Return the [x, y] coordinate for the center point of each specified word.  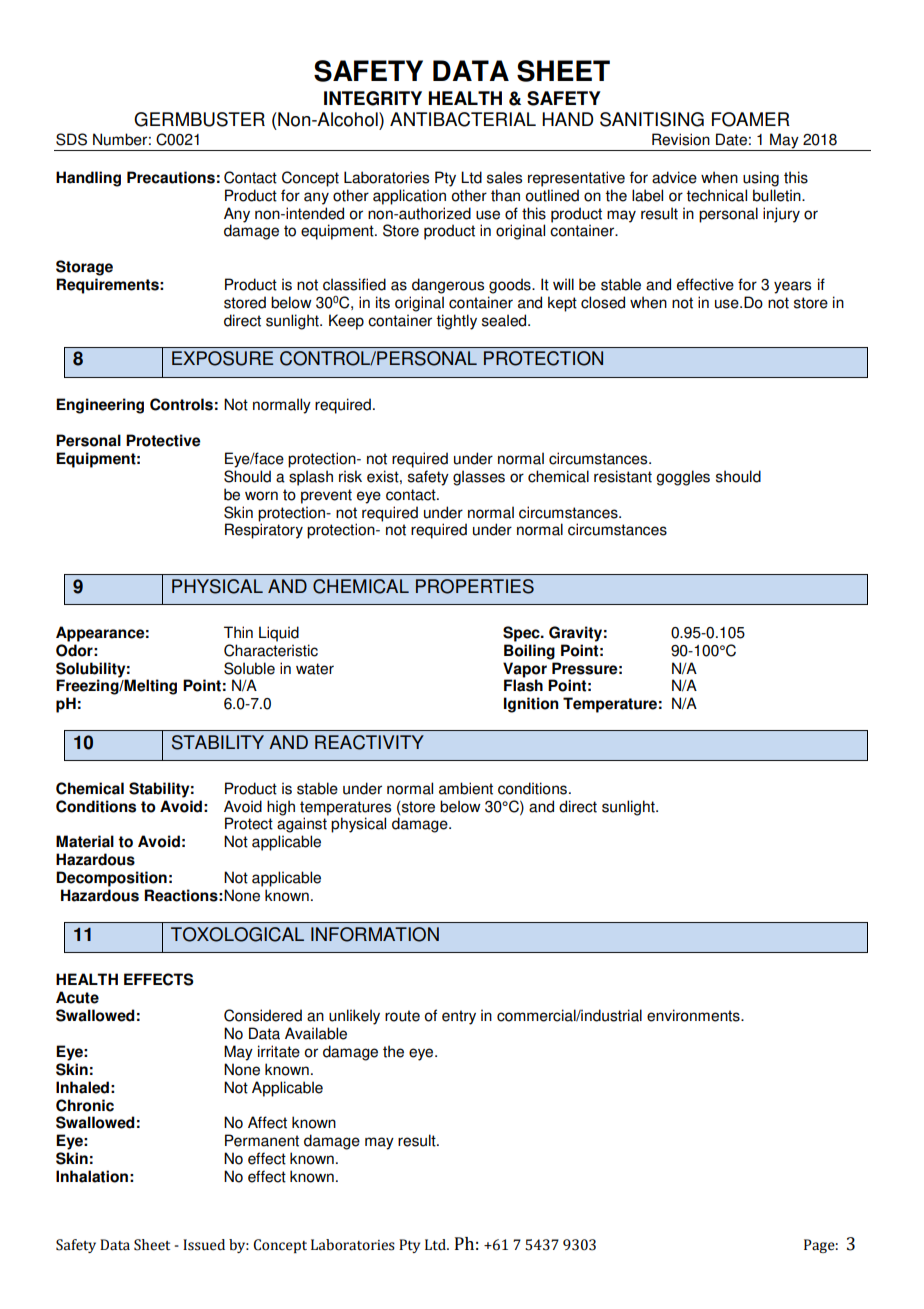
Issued [204, 1245]
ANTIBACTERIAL [463, 119]
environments [694, 1015]
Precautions [171, 177]
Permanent [262, 1140]
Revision [681, 139]
